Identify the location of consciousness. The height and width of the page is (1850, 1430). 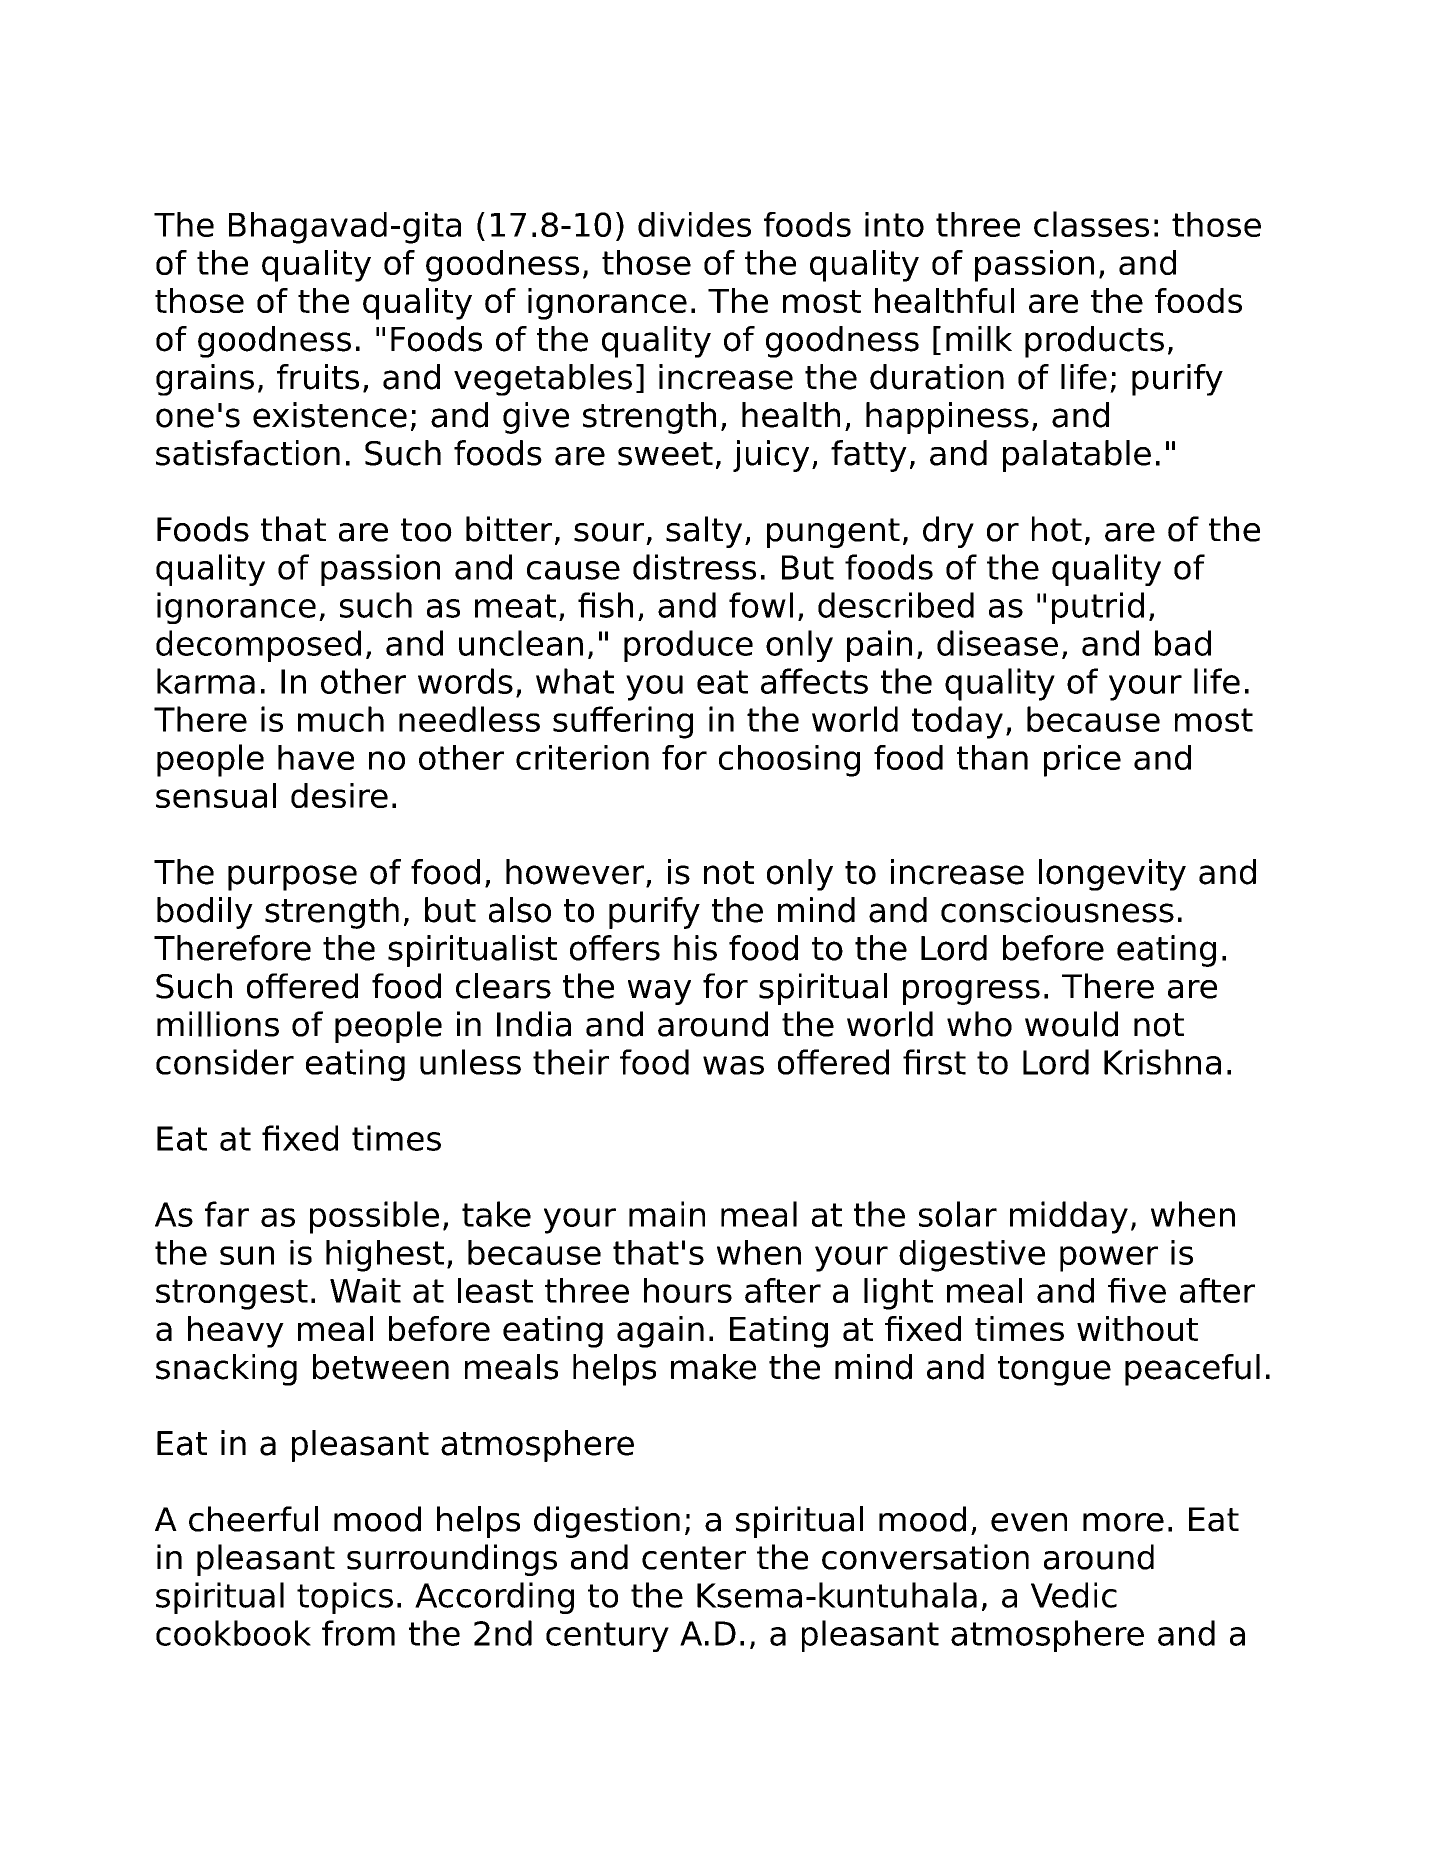
(1057, 910).
